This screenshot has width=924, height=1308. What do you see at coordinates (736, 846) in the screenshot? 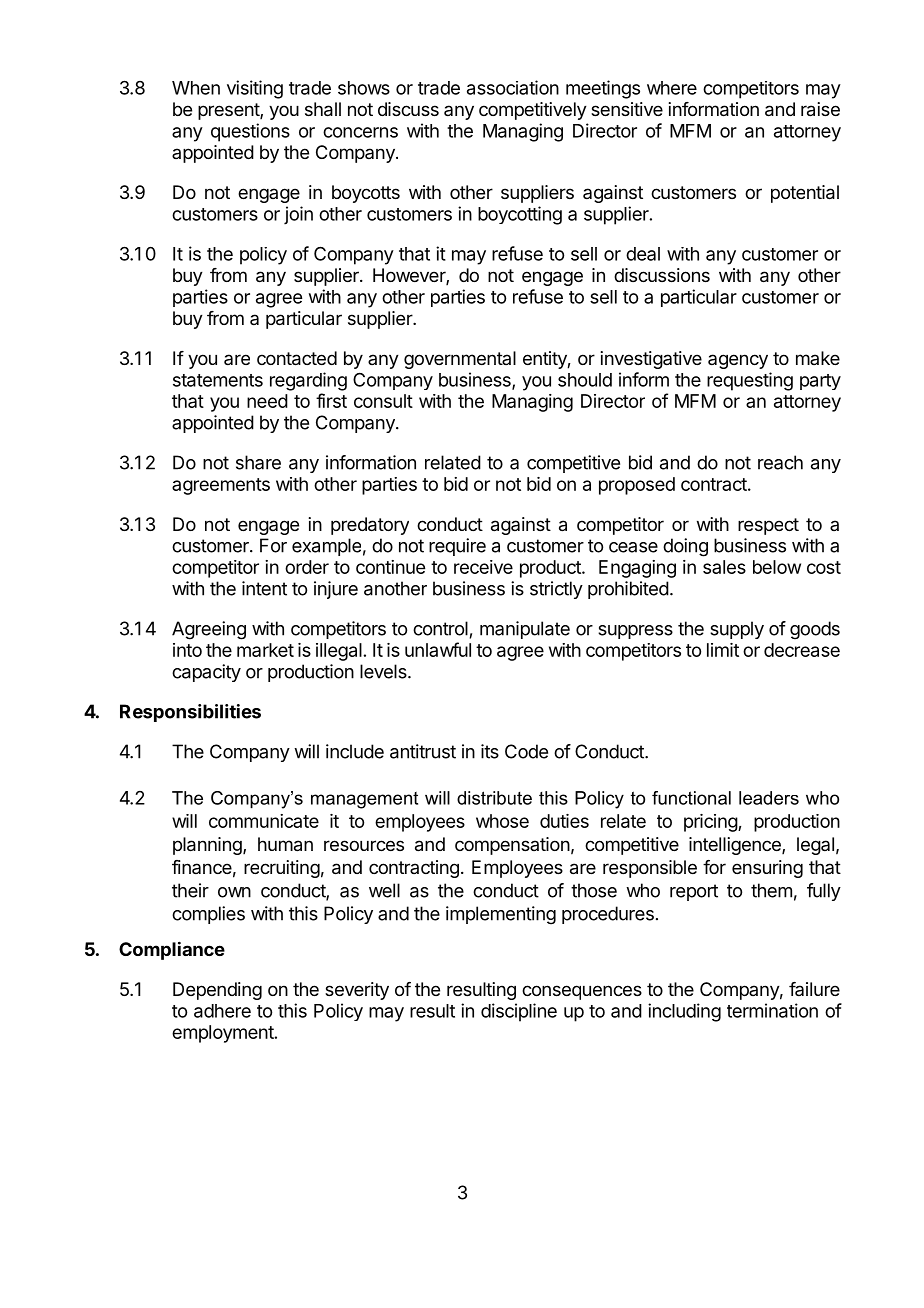
I see `intelligence` at bounding box center [736, 846].
